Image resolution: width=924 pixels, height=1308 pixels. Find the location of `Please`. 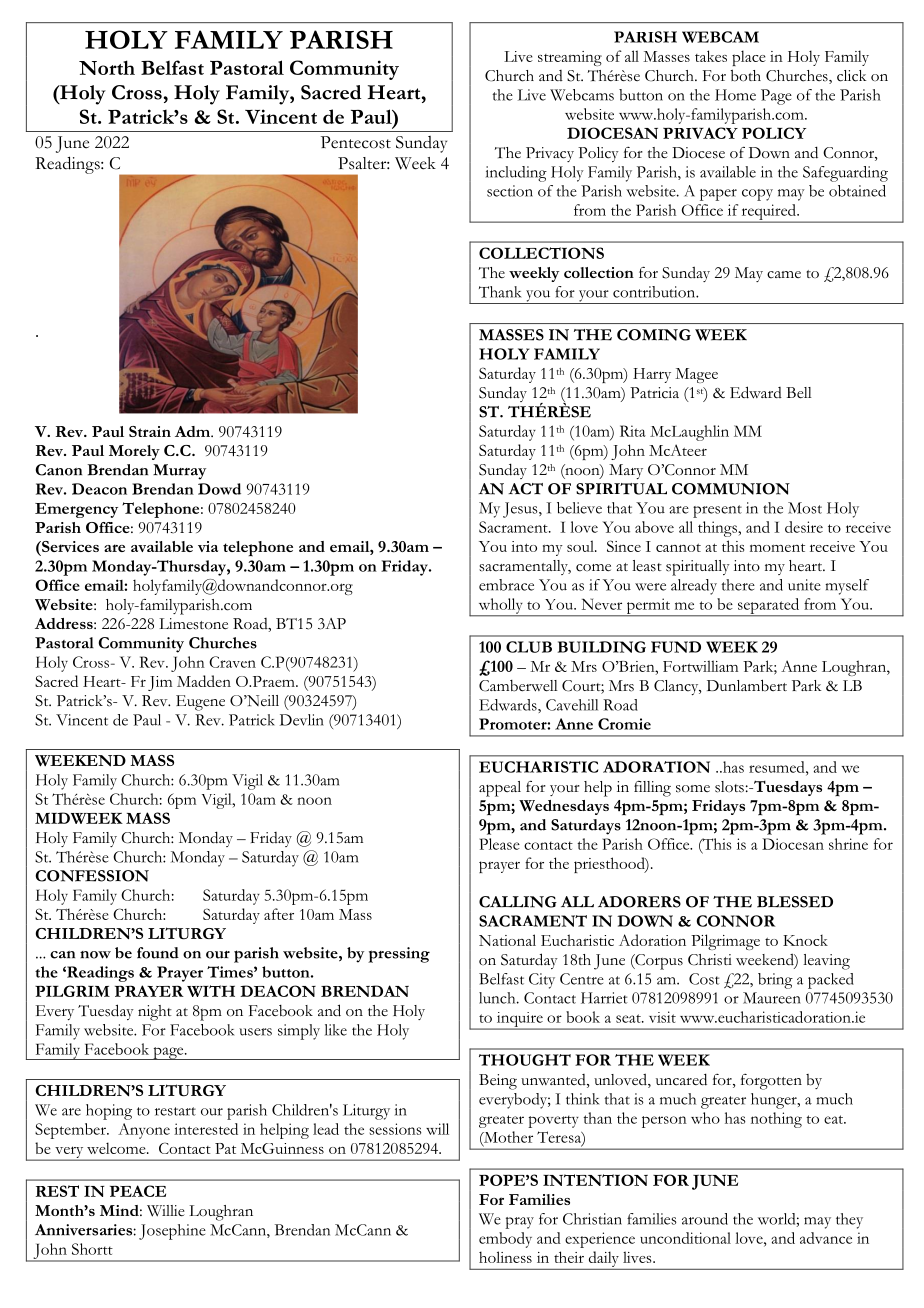

Please is located at coordinates (500, 844).
